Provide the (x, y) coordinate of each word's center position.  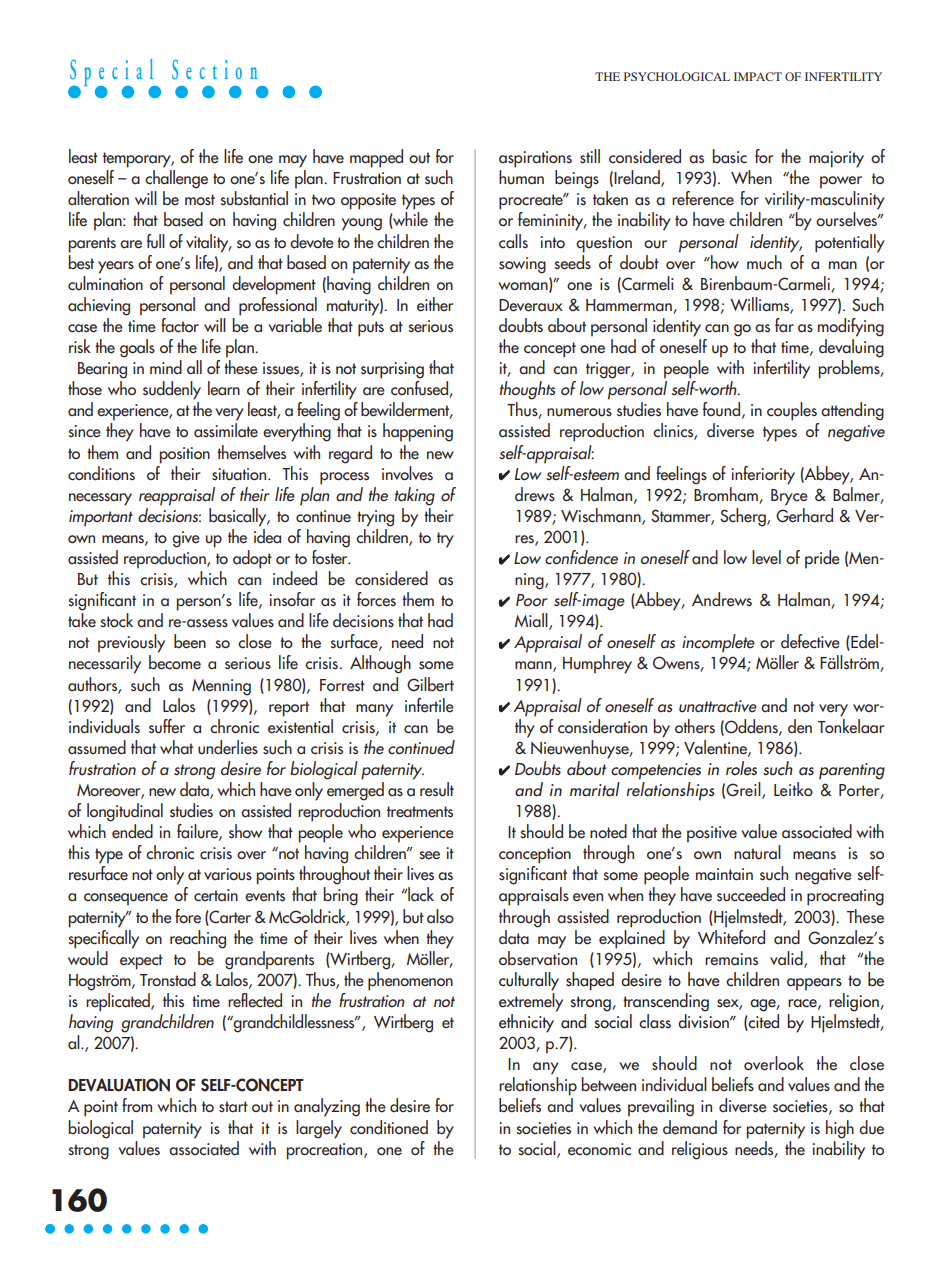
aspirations (535, 159)
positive (712, 834)
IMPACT (758, 76)
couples (792, 411)
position (184, 455)
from (137, 1105)
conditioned (389, 1127)
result (437, 789)
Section (214, 69)
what (176, 747)
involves (407, 473)
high (840, 1129)
